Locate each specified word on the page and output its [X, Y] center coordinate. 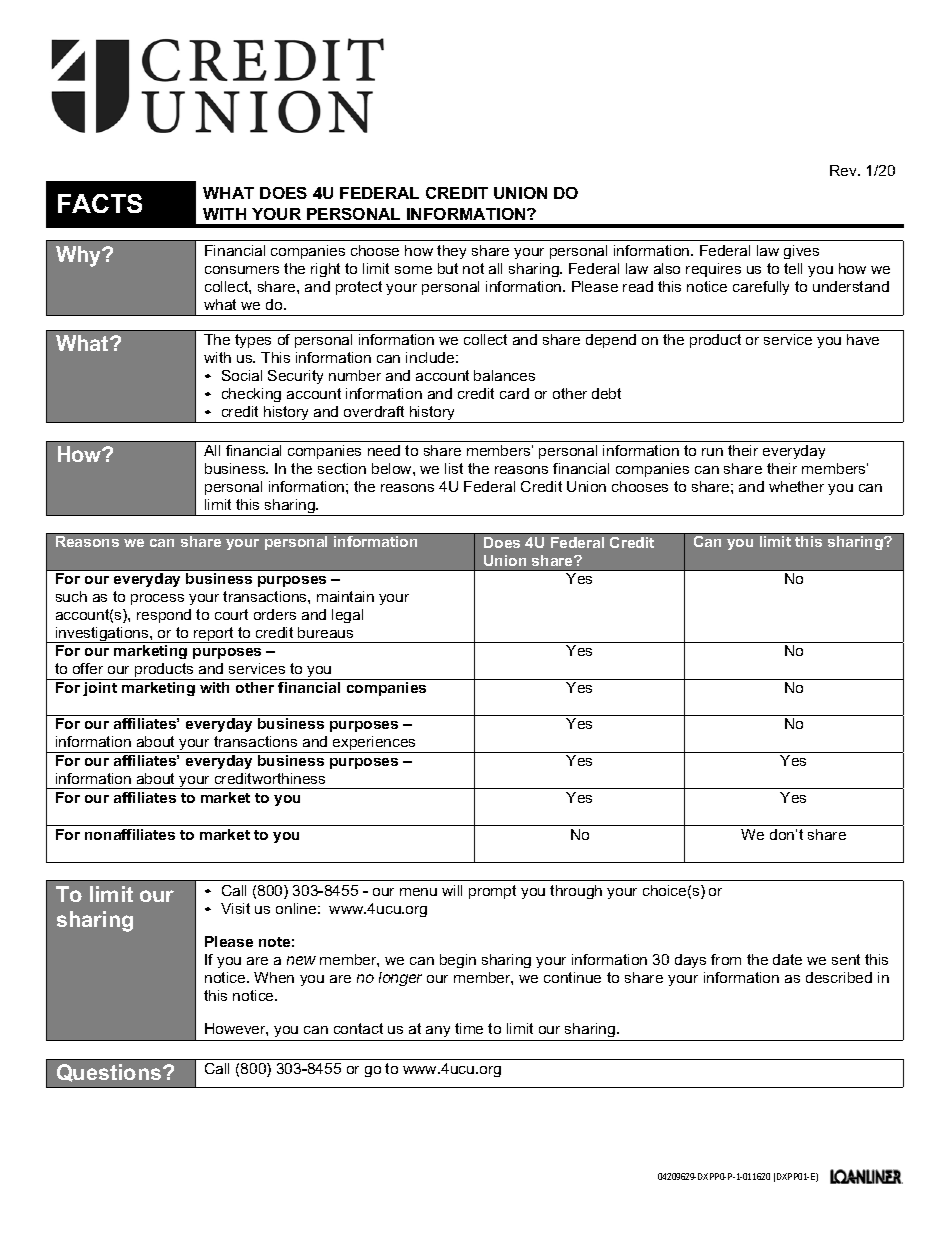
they [451, 252]
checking [251, 395]
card [514, 393]
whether [796, 486]
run [712, 452]
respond [164, 616]
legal [347, 616]
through [576, 892]
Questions [110, 1073]
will [452, 890]
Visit [235, 908]
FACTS [100, 203]
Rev [844, 170]
